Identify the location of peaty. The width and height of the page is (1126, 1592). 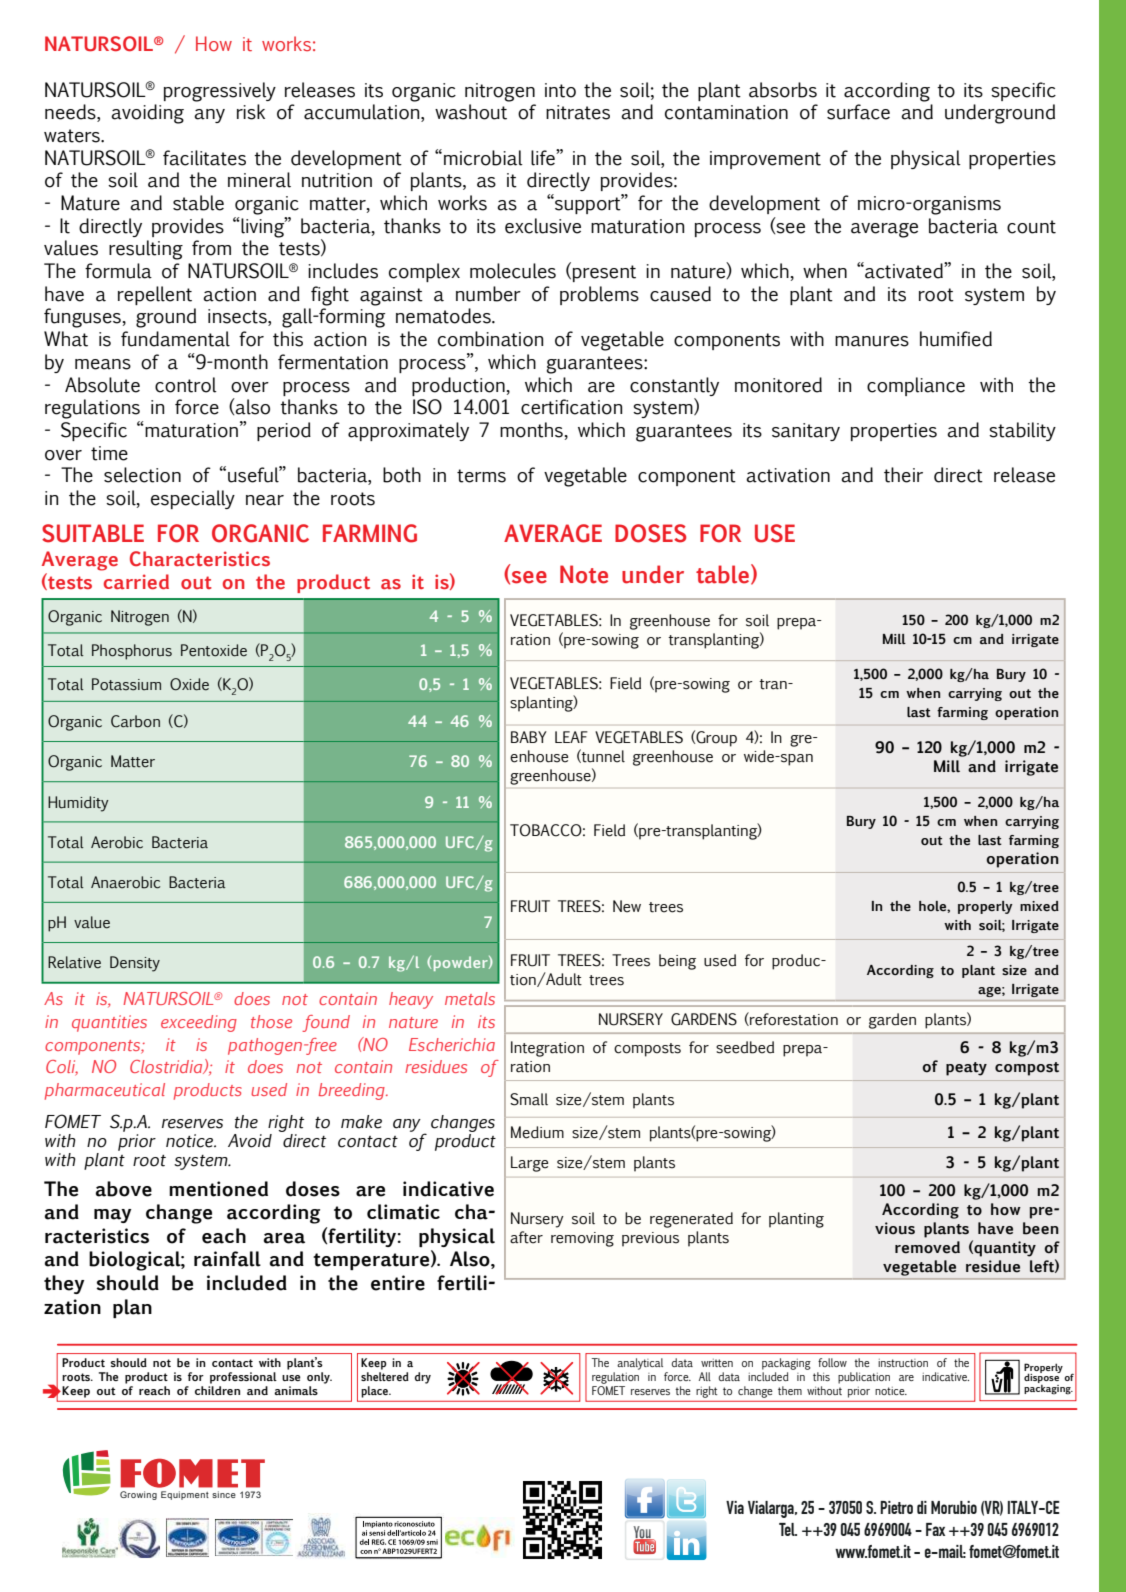
(966, 1069).
